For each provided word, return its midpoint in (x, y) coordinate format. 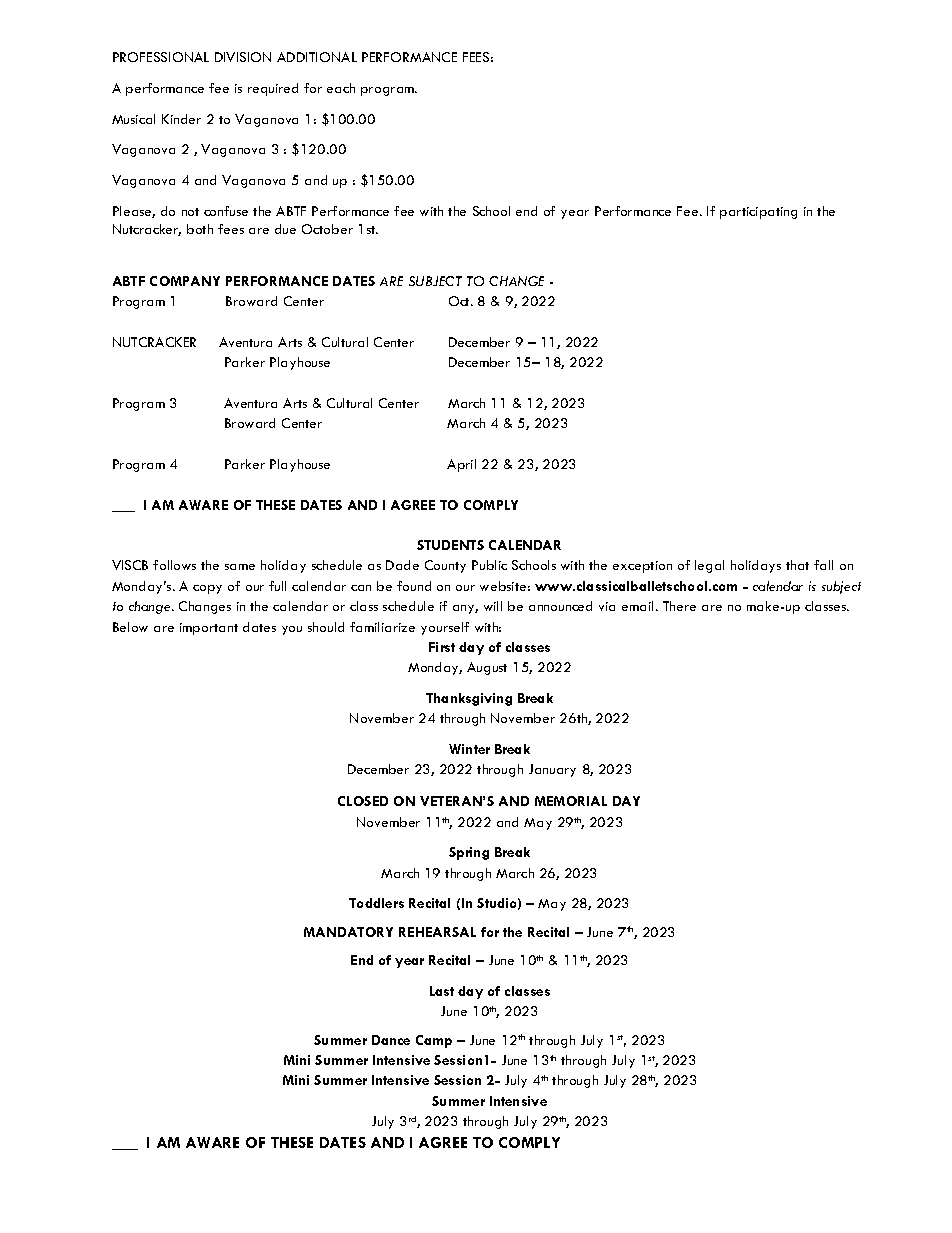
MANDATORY (348, 932)
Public (489, 565)
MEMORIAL (571, 801)
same (240, 567)
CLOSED (363, 801)
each (341, 88)
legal (709, 566)
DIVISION (243, 57)
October (327, 229)
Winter (469, 749)
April (461, 465)
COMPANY (185, 281)
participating (758, 213)
